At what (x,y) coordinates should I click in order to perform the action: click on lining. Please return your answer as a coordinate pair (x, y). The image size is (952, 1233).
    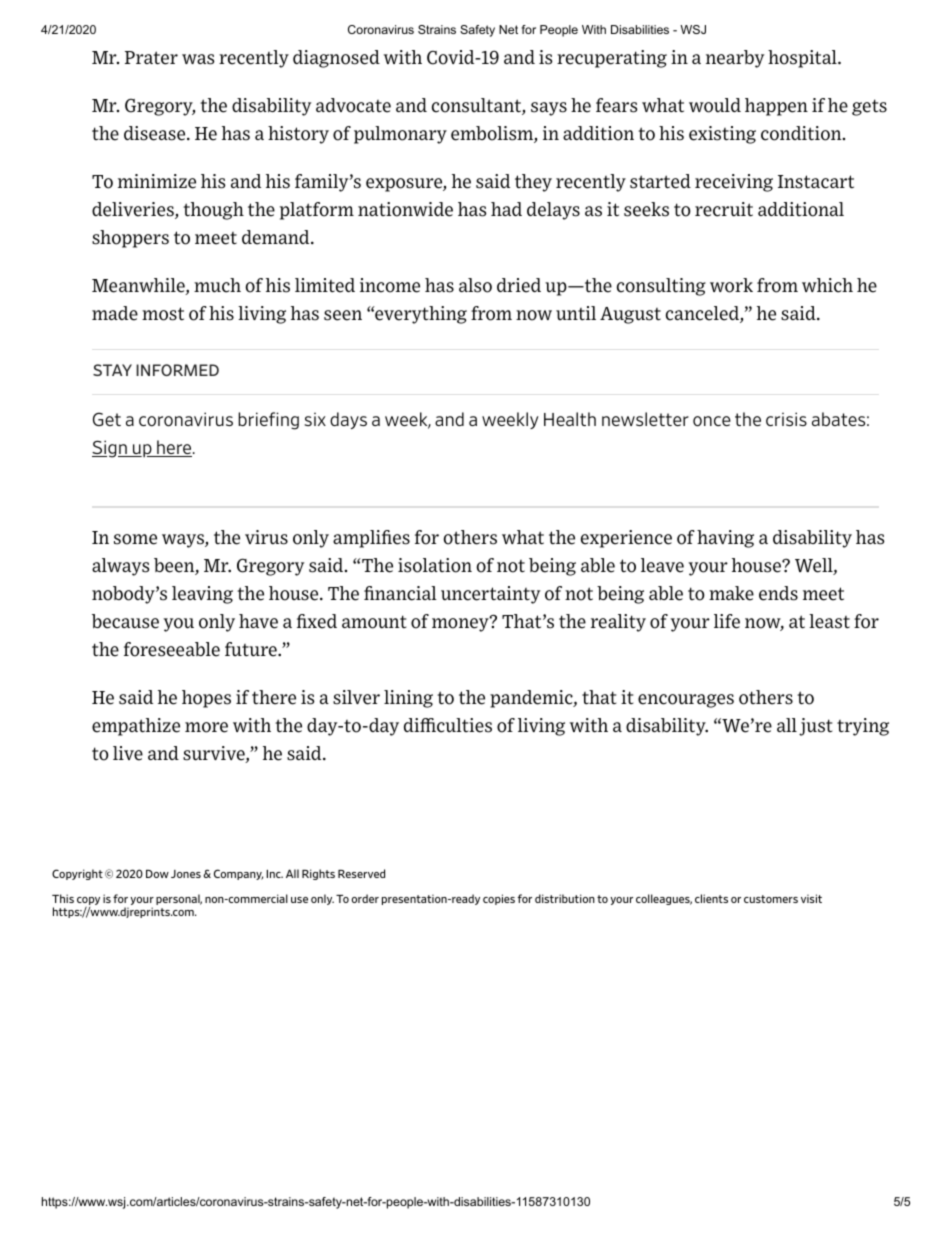
    Looking at the image, I should click on (408, 699).
